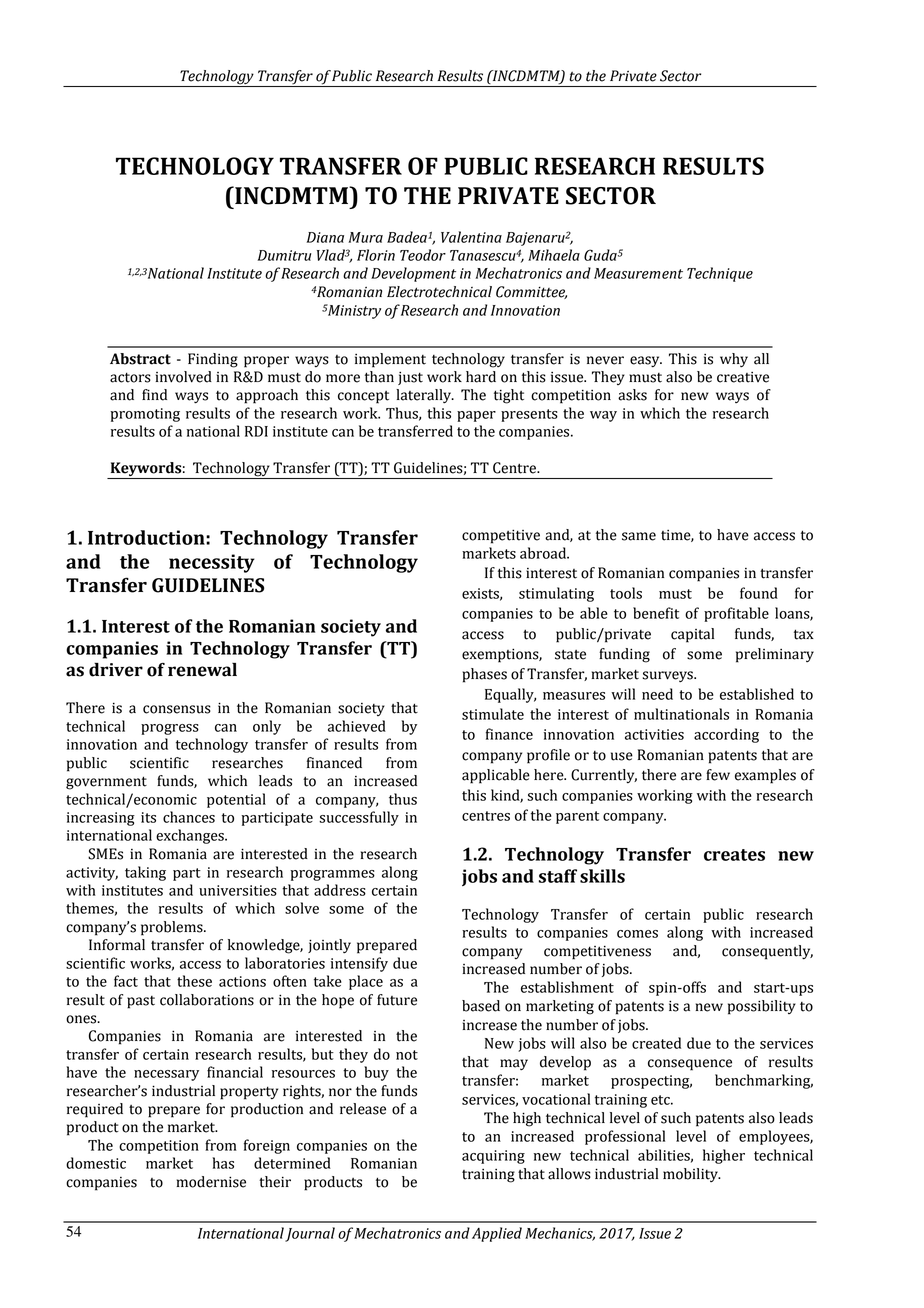 This screenshot has height=1308, width=924. Describe the element at coordinates (485, 675) in the screenshot. I see `phases` at that location.
